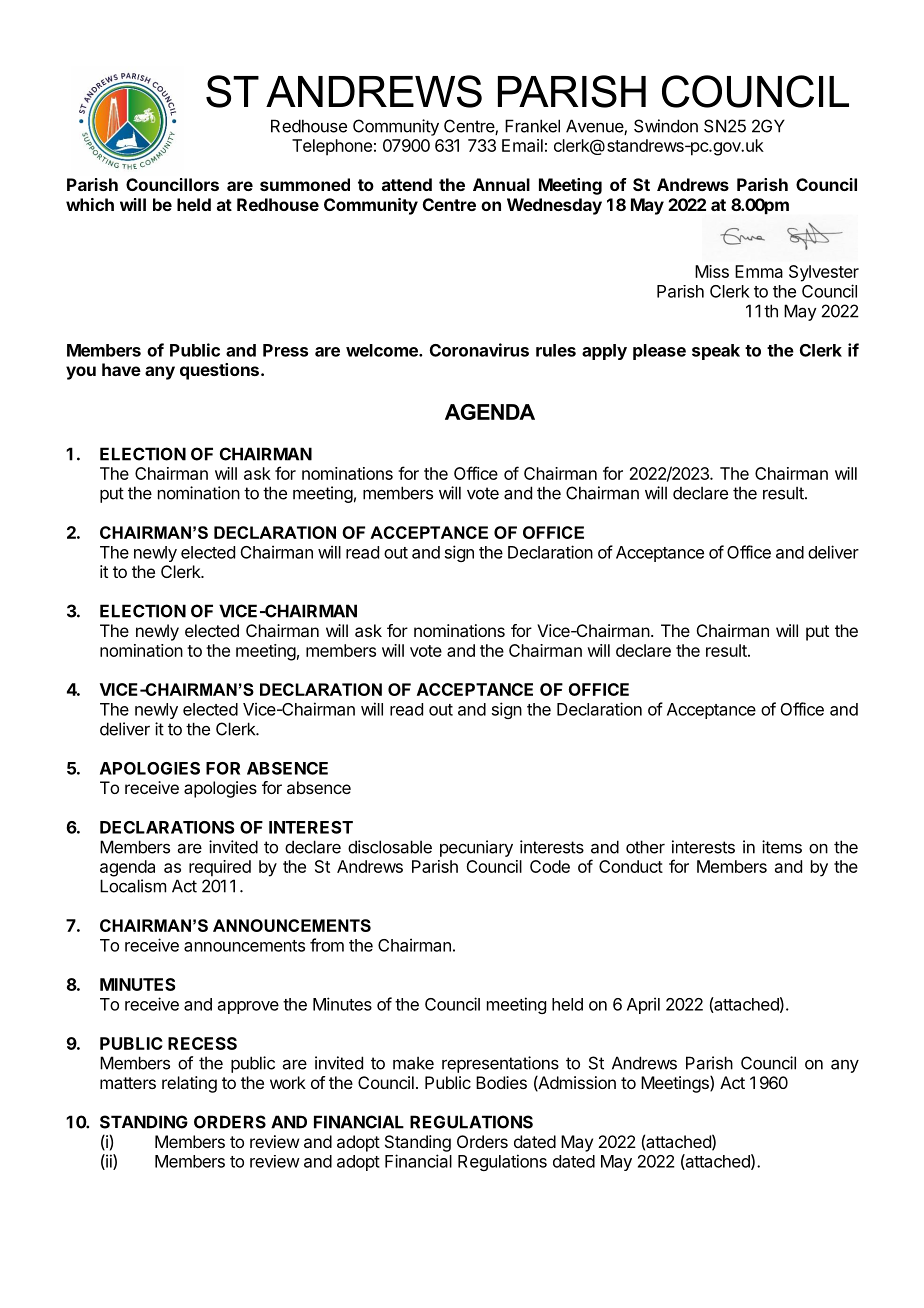 The image size is (924, 1308). What do you see at coordinates (476, 848) in the screenshot?
I see `pecuniary` at bounding box center [476, 848].
